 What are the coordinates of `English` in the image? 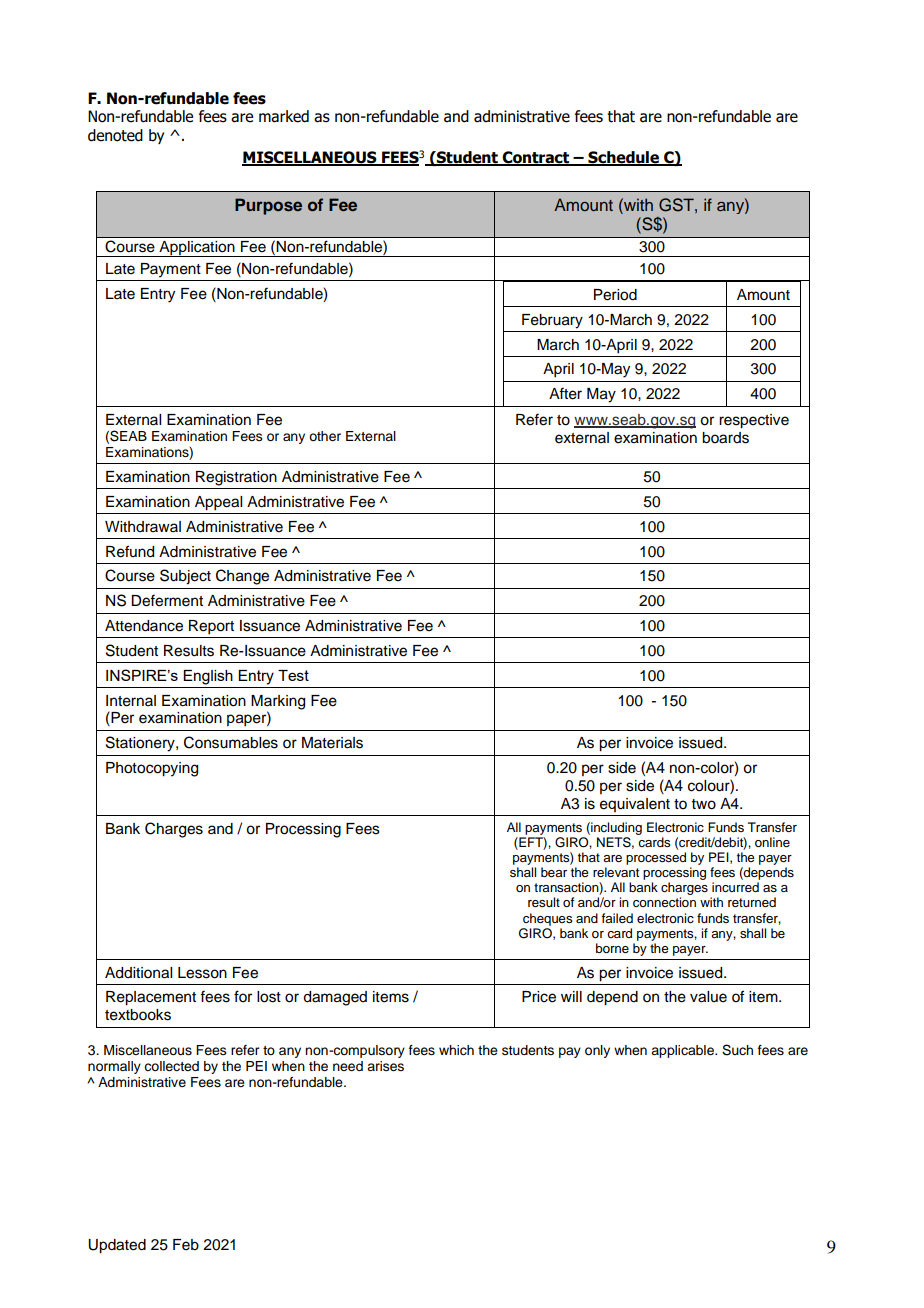 It's located at (208, 677).
